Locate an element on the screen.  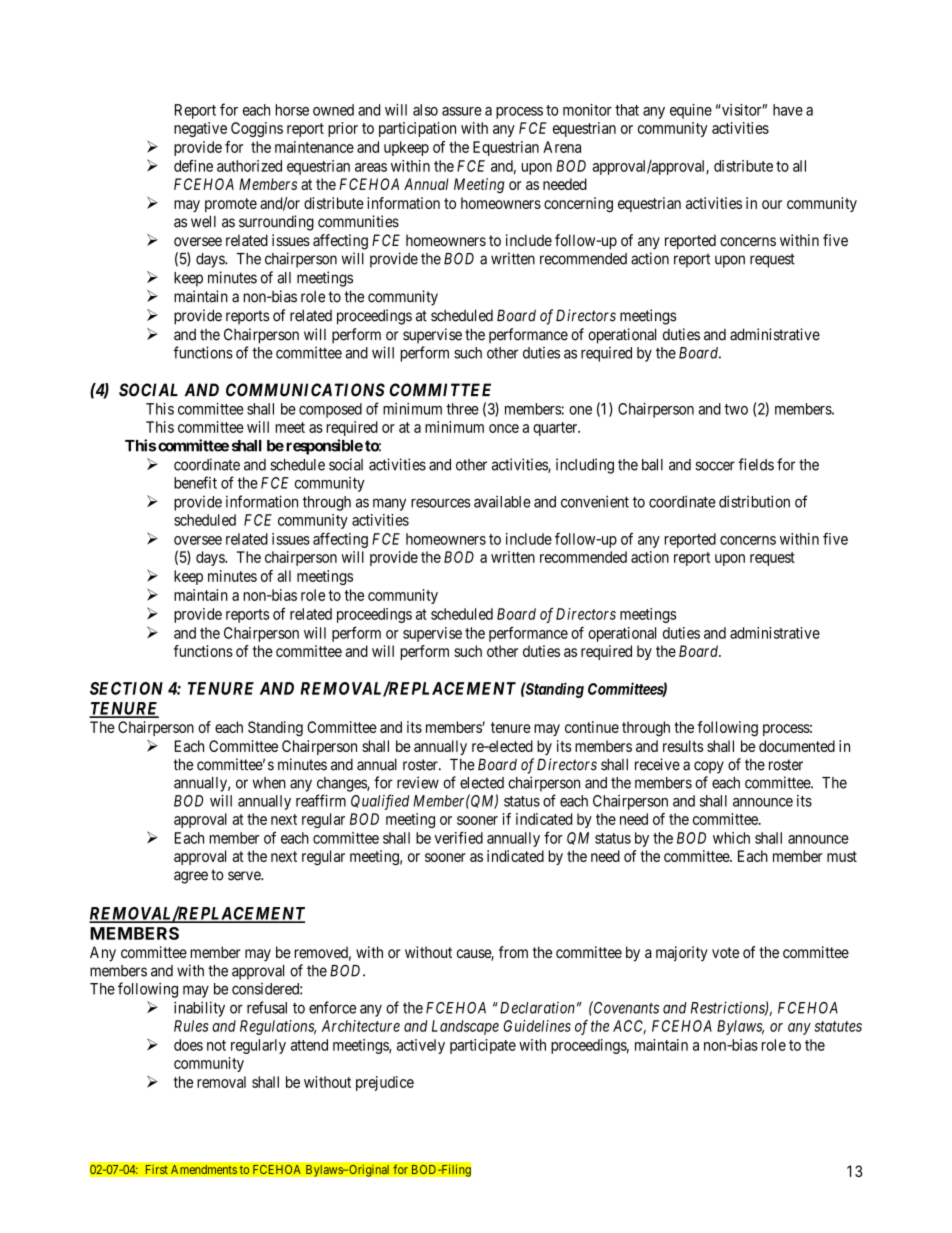
participate is located at coordinates (483, 1046).
